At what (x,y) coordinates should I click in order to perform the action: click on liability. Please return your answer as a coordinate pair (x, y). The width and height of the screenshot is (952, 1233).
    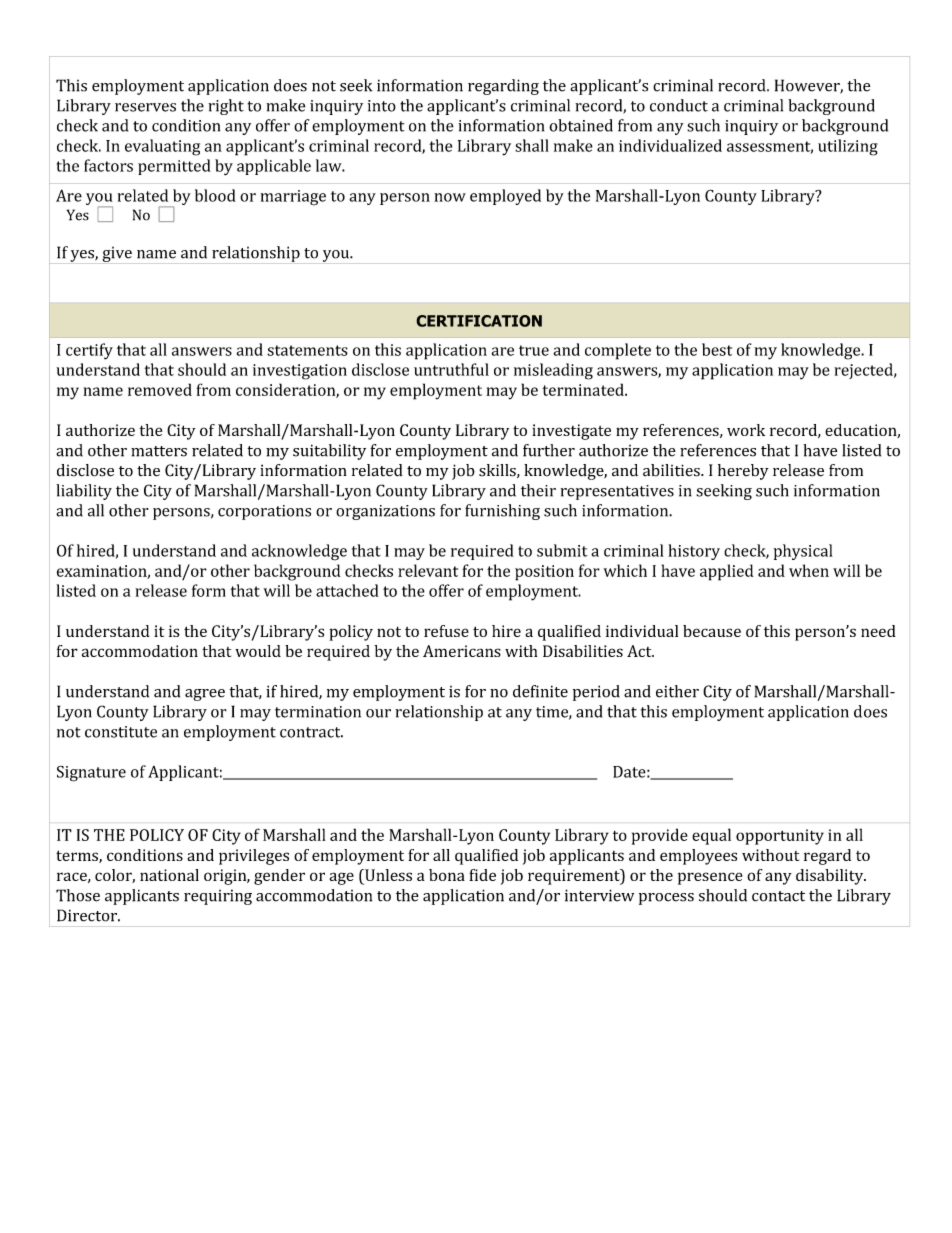
    Looking at the image, I should click on (84, 492).
